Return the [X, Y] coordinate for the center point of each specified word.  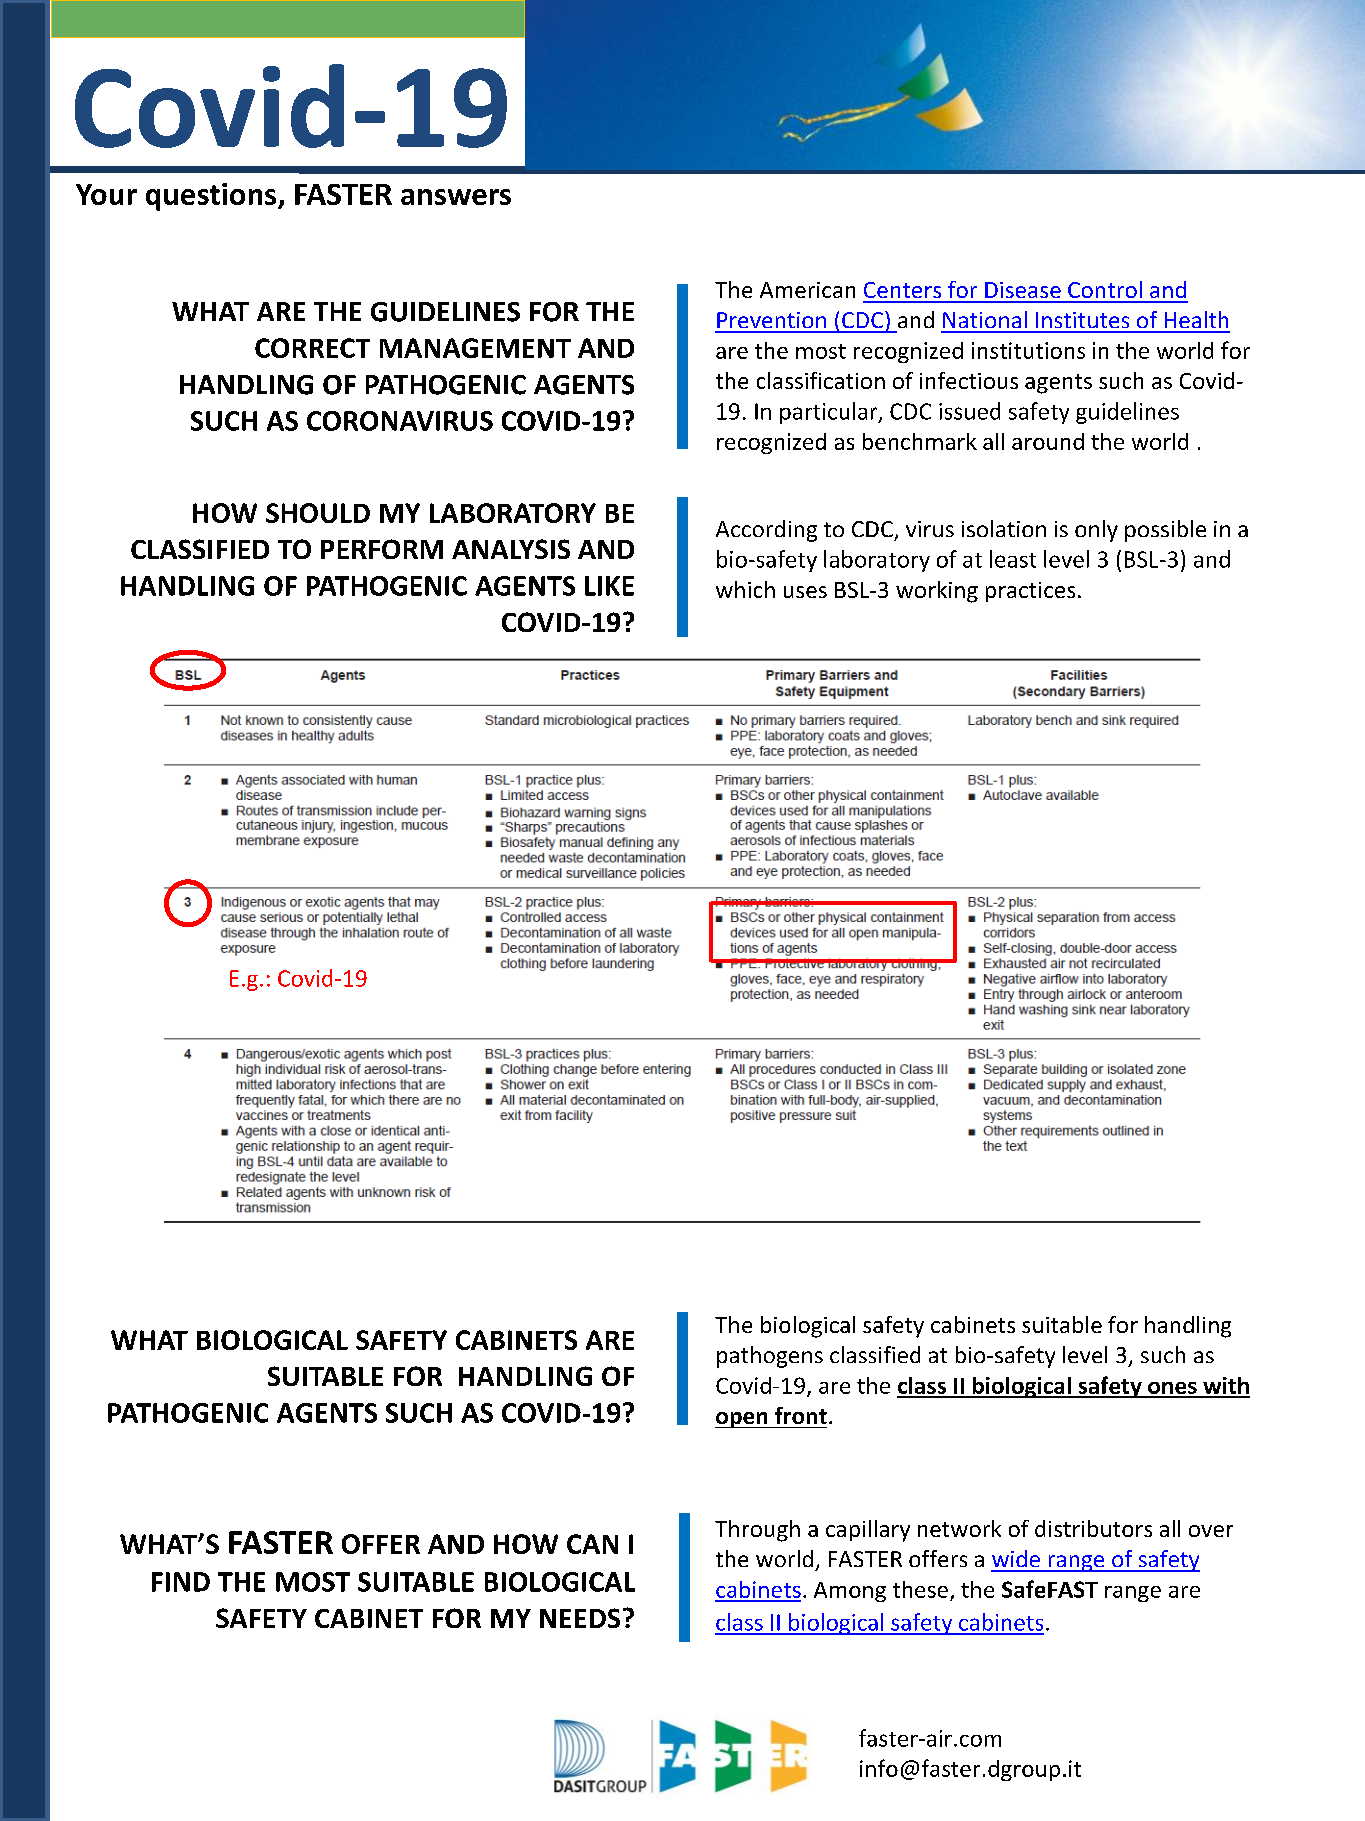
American [807, 290]
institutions [1028, 350]
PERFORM [382, 549]
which [745, 589]
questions [212, 197]
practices [1030, 592]
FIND [181, 1582]
